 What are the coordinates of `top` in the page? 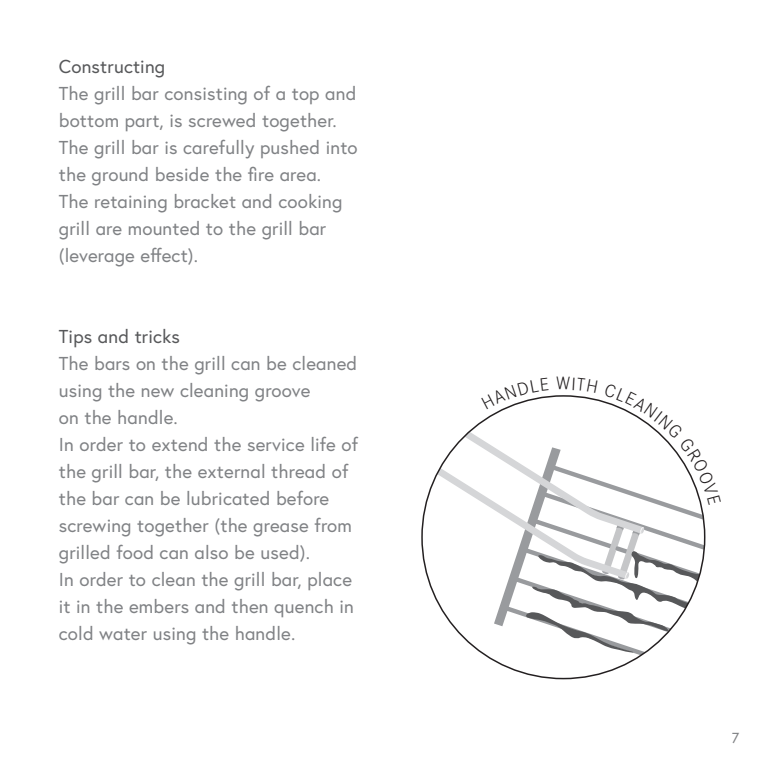 It's located at (305, 96).
